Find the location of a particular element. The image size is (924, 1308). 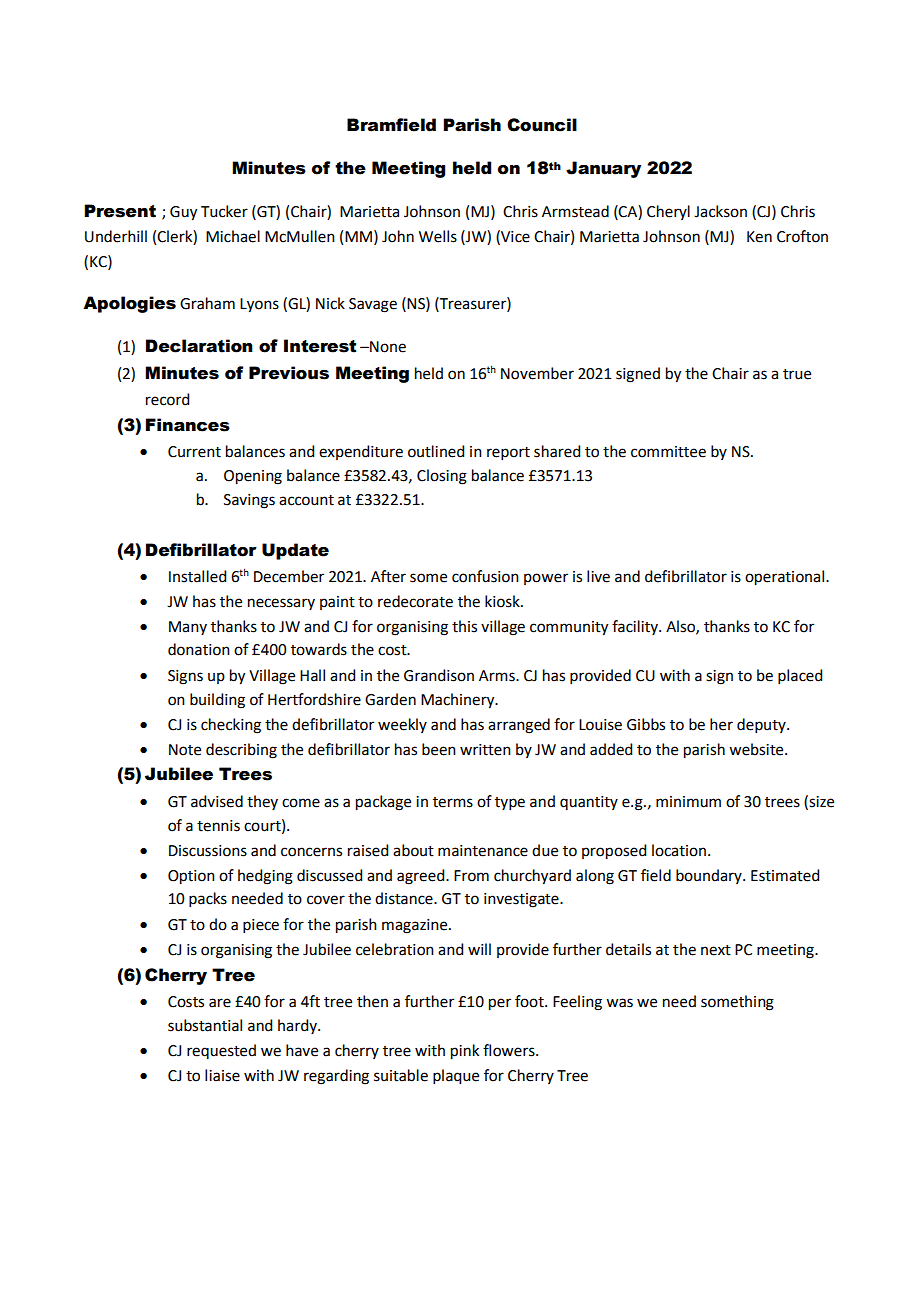

Council is located at coordinates (542, 125).
